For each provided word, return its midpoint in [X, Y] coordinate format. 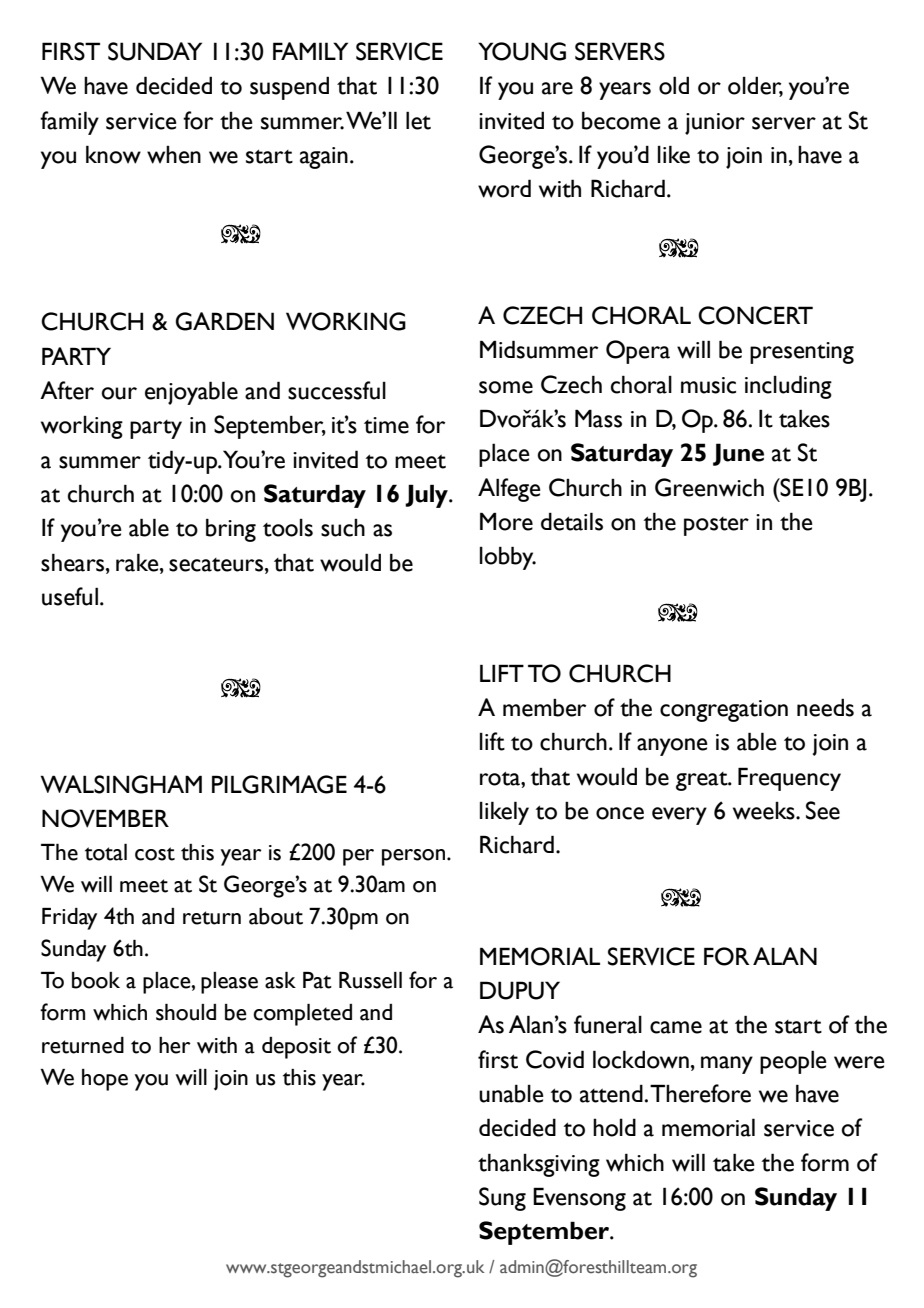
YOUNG [522, 51]
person [415, 857]
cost [155, 854]
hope [105, 1080]
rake [138, 562]
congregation [724, 711]
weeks [765, 811]
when [174, 155]
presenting [802, 353]
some [506, 387]
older [755, 86]
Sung [502, 1199]
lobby [508, 558]
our [119, 393]
